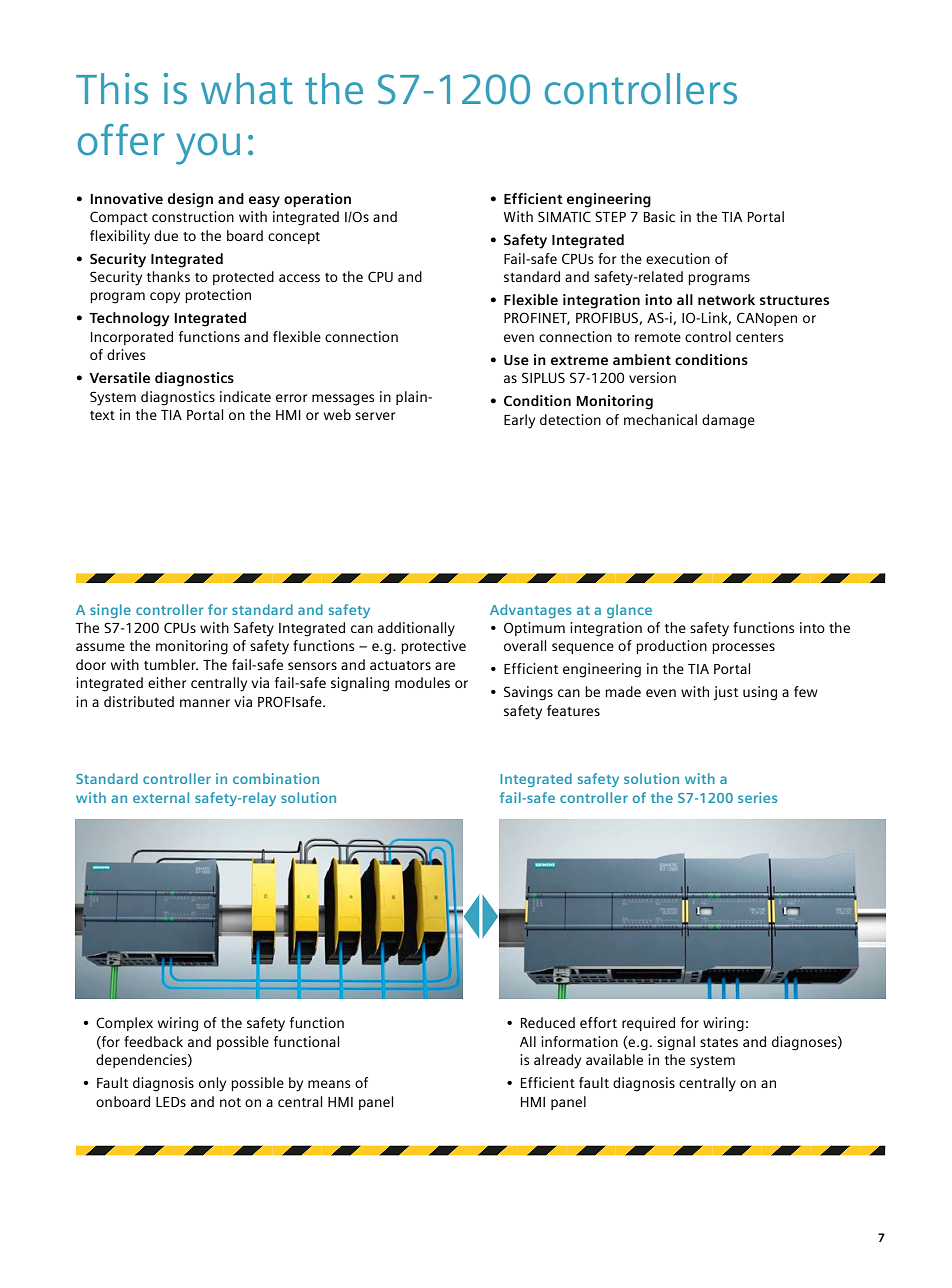 This screenshot has width=952, height=1288. What do you see at coordinates (208, 149) in the screenshot?
I see `you` at bounding box center [208, 149].
